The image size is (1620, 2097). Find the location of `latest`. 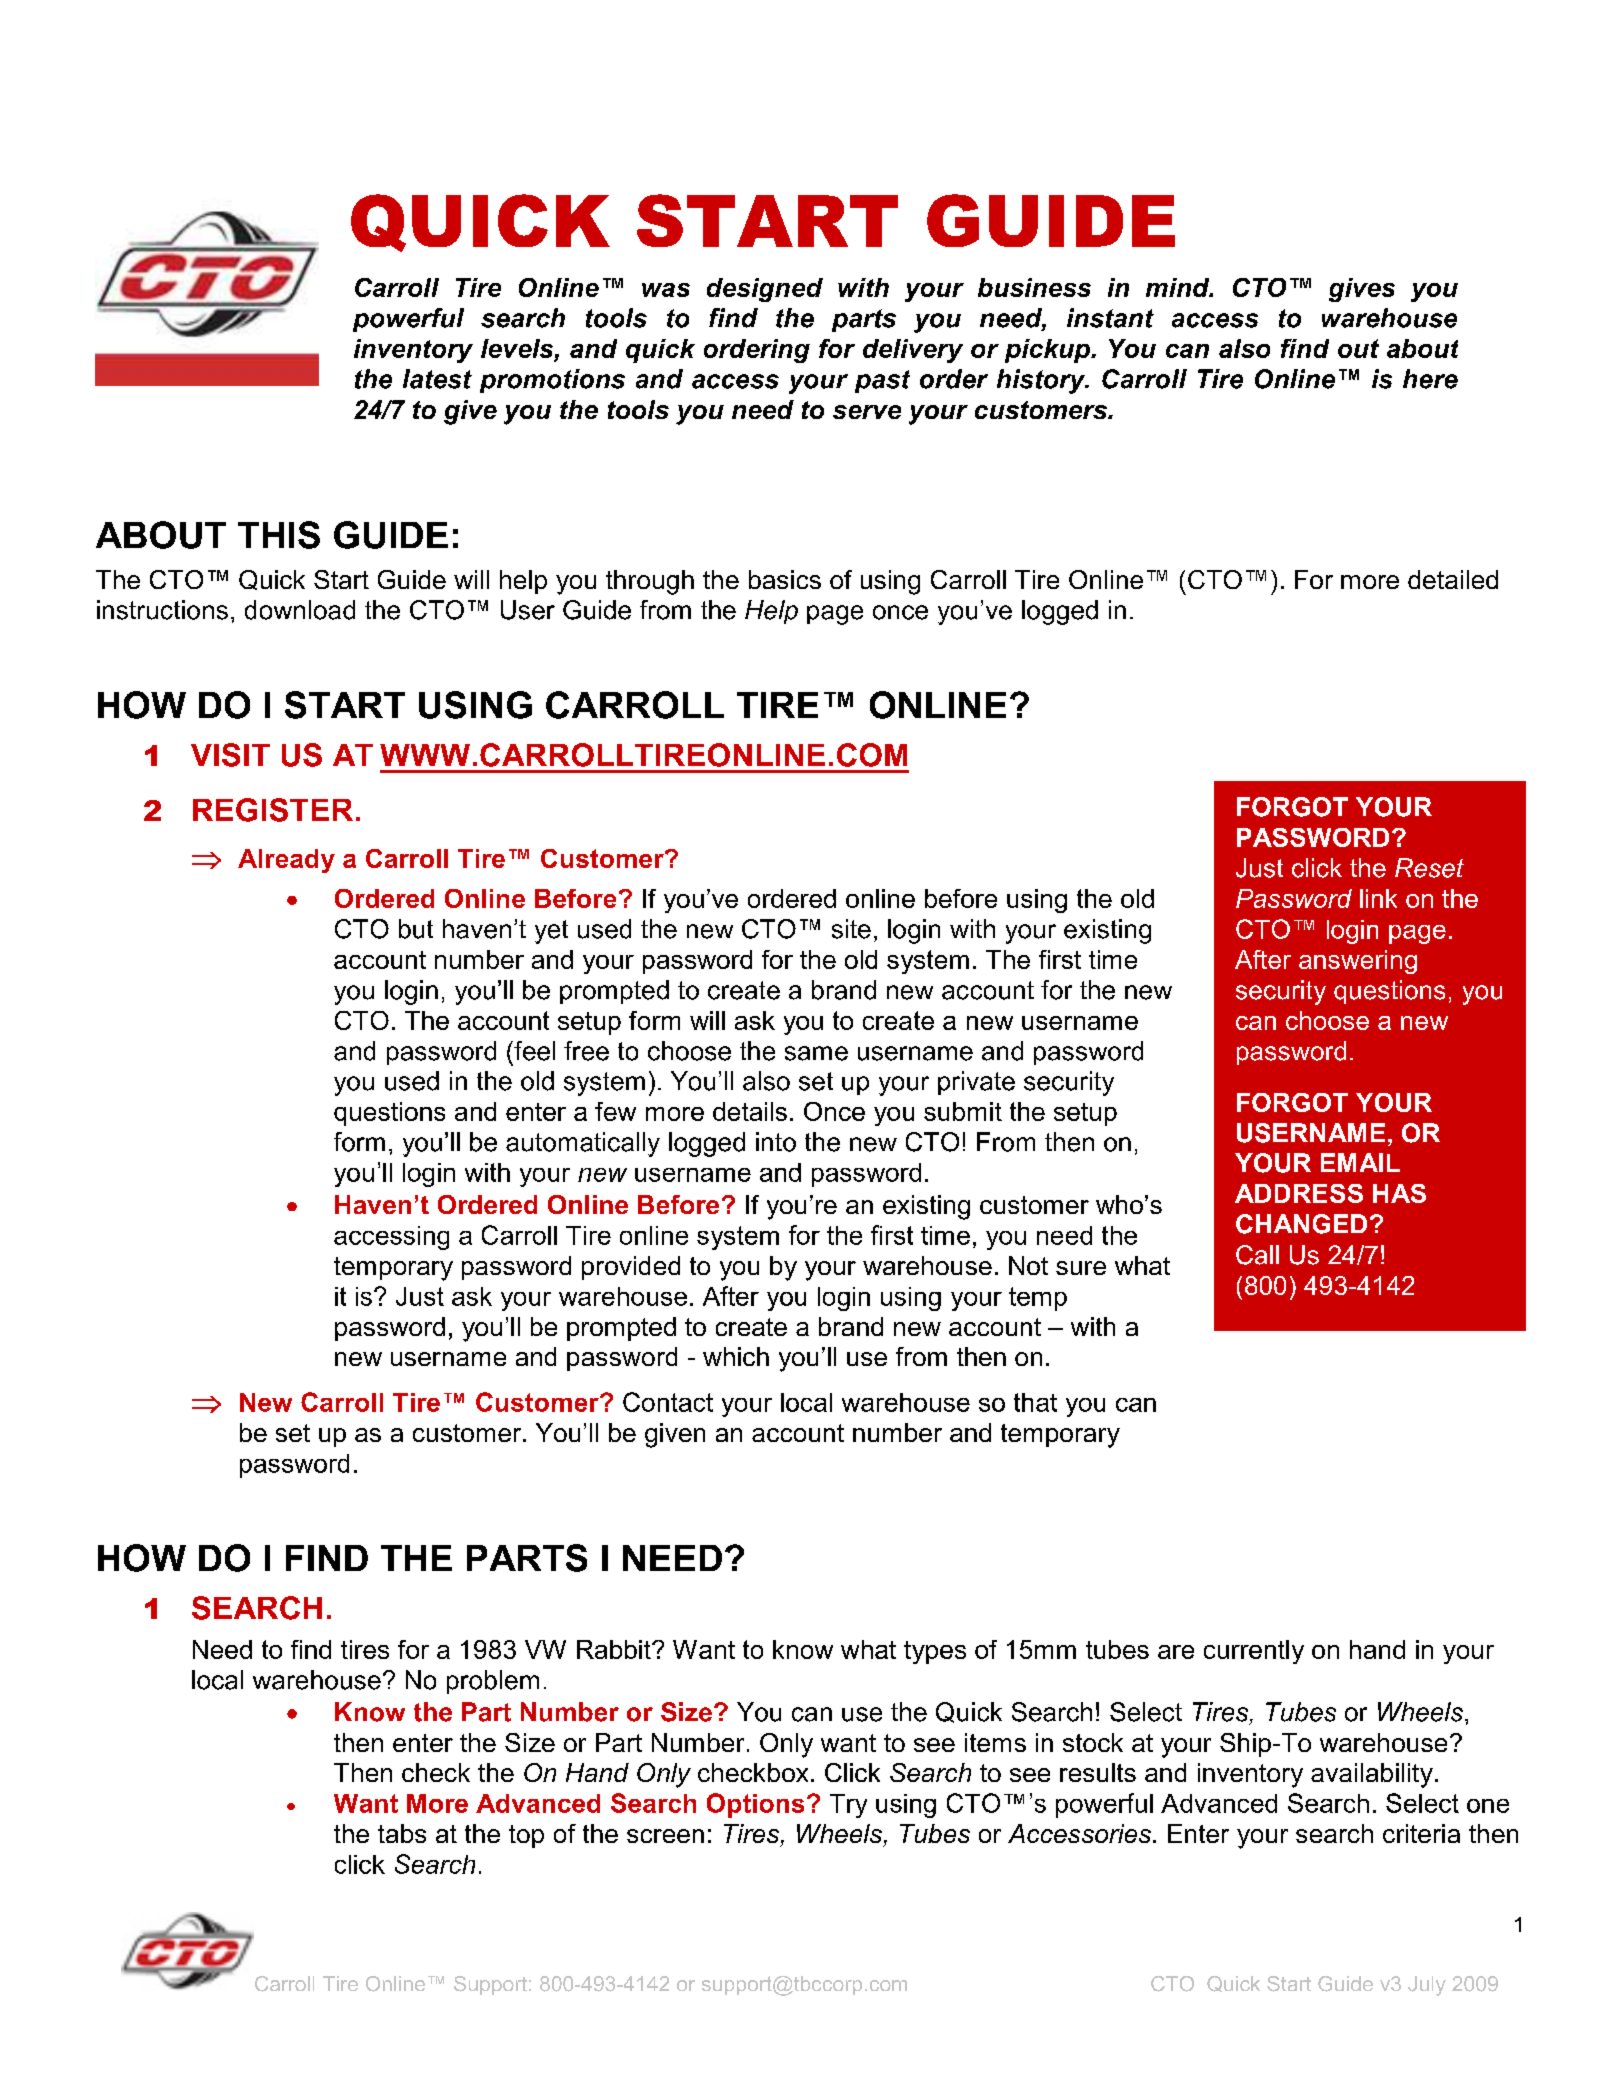

latest is located at coordinates (437, 379).
